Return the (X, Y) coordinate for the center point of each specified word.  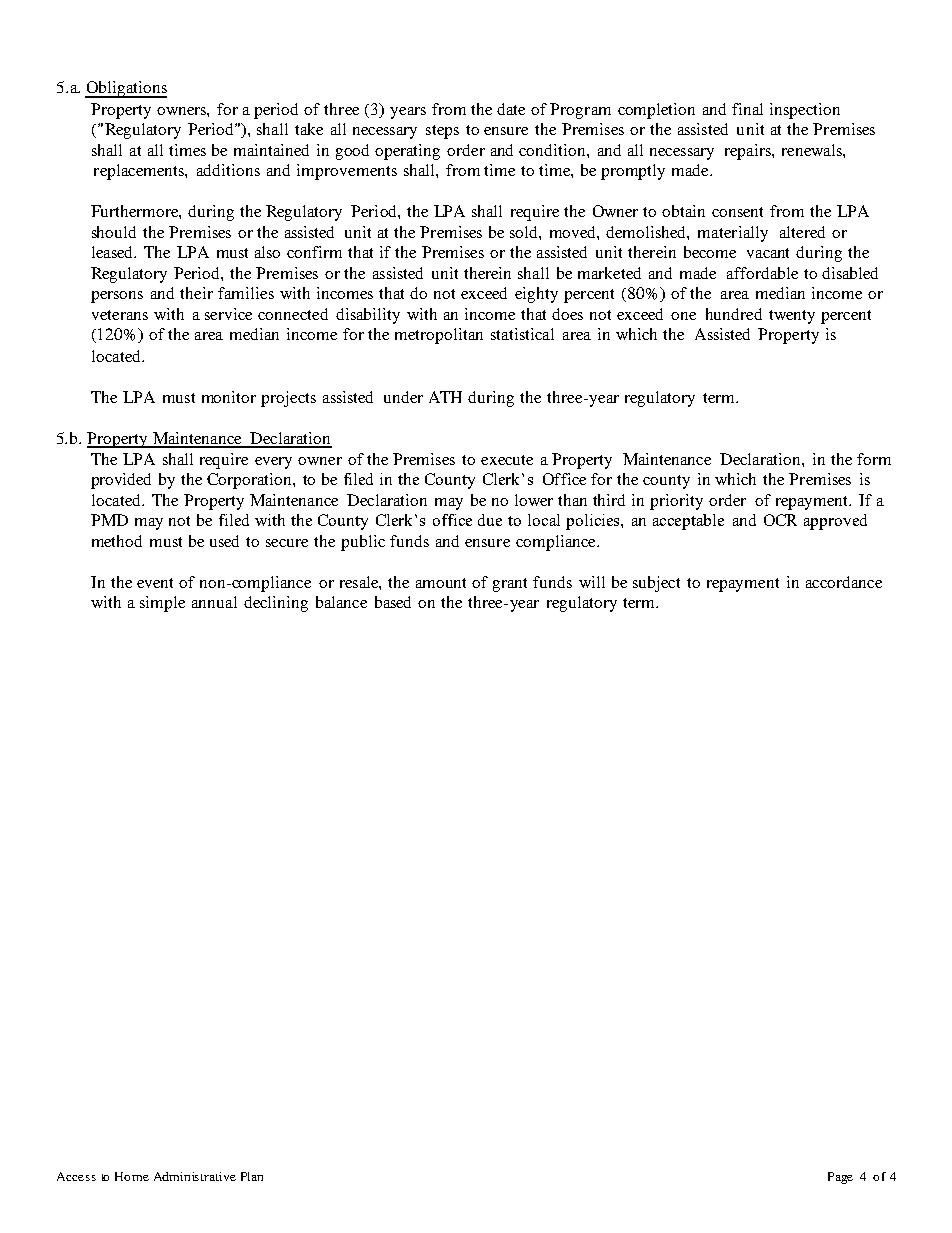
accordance (844, 582)
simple (162, 604)
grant (510, 585)
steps (442, 132)
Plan (252, 1176)
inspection (805, 111)
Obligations (126, 89)
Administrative (195, 1176)
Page (840, 1178)
